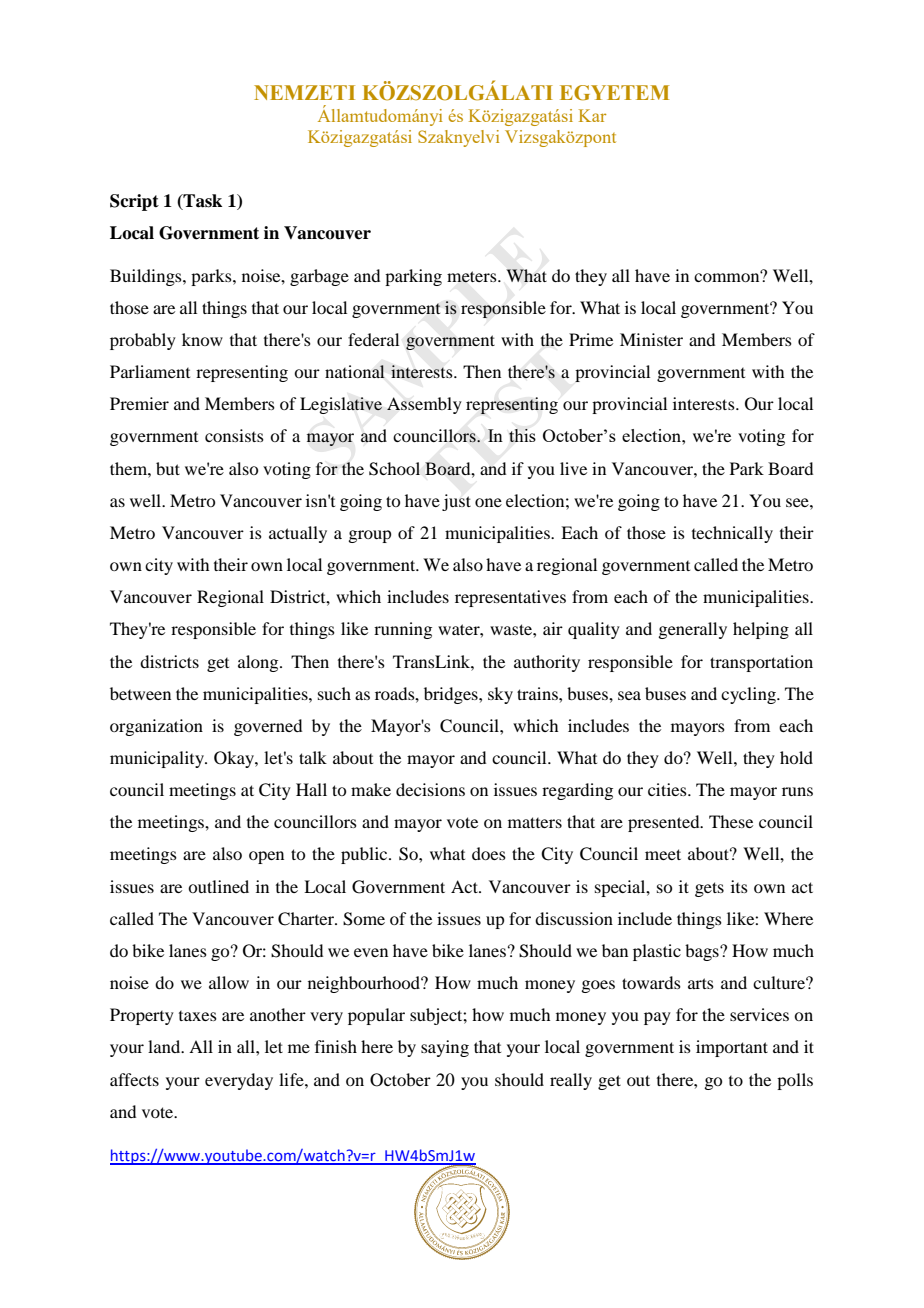 The height and width of the page is (1308, 924). Describe the element at coordinates (651, 339) in the page. I see `Minister` at that location.
